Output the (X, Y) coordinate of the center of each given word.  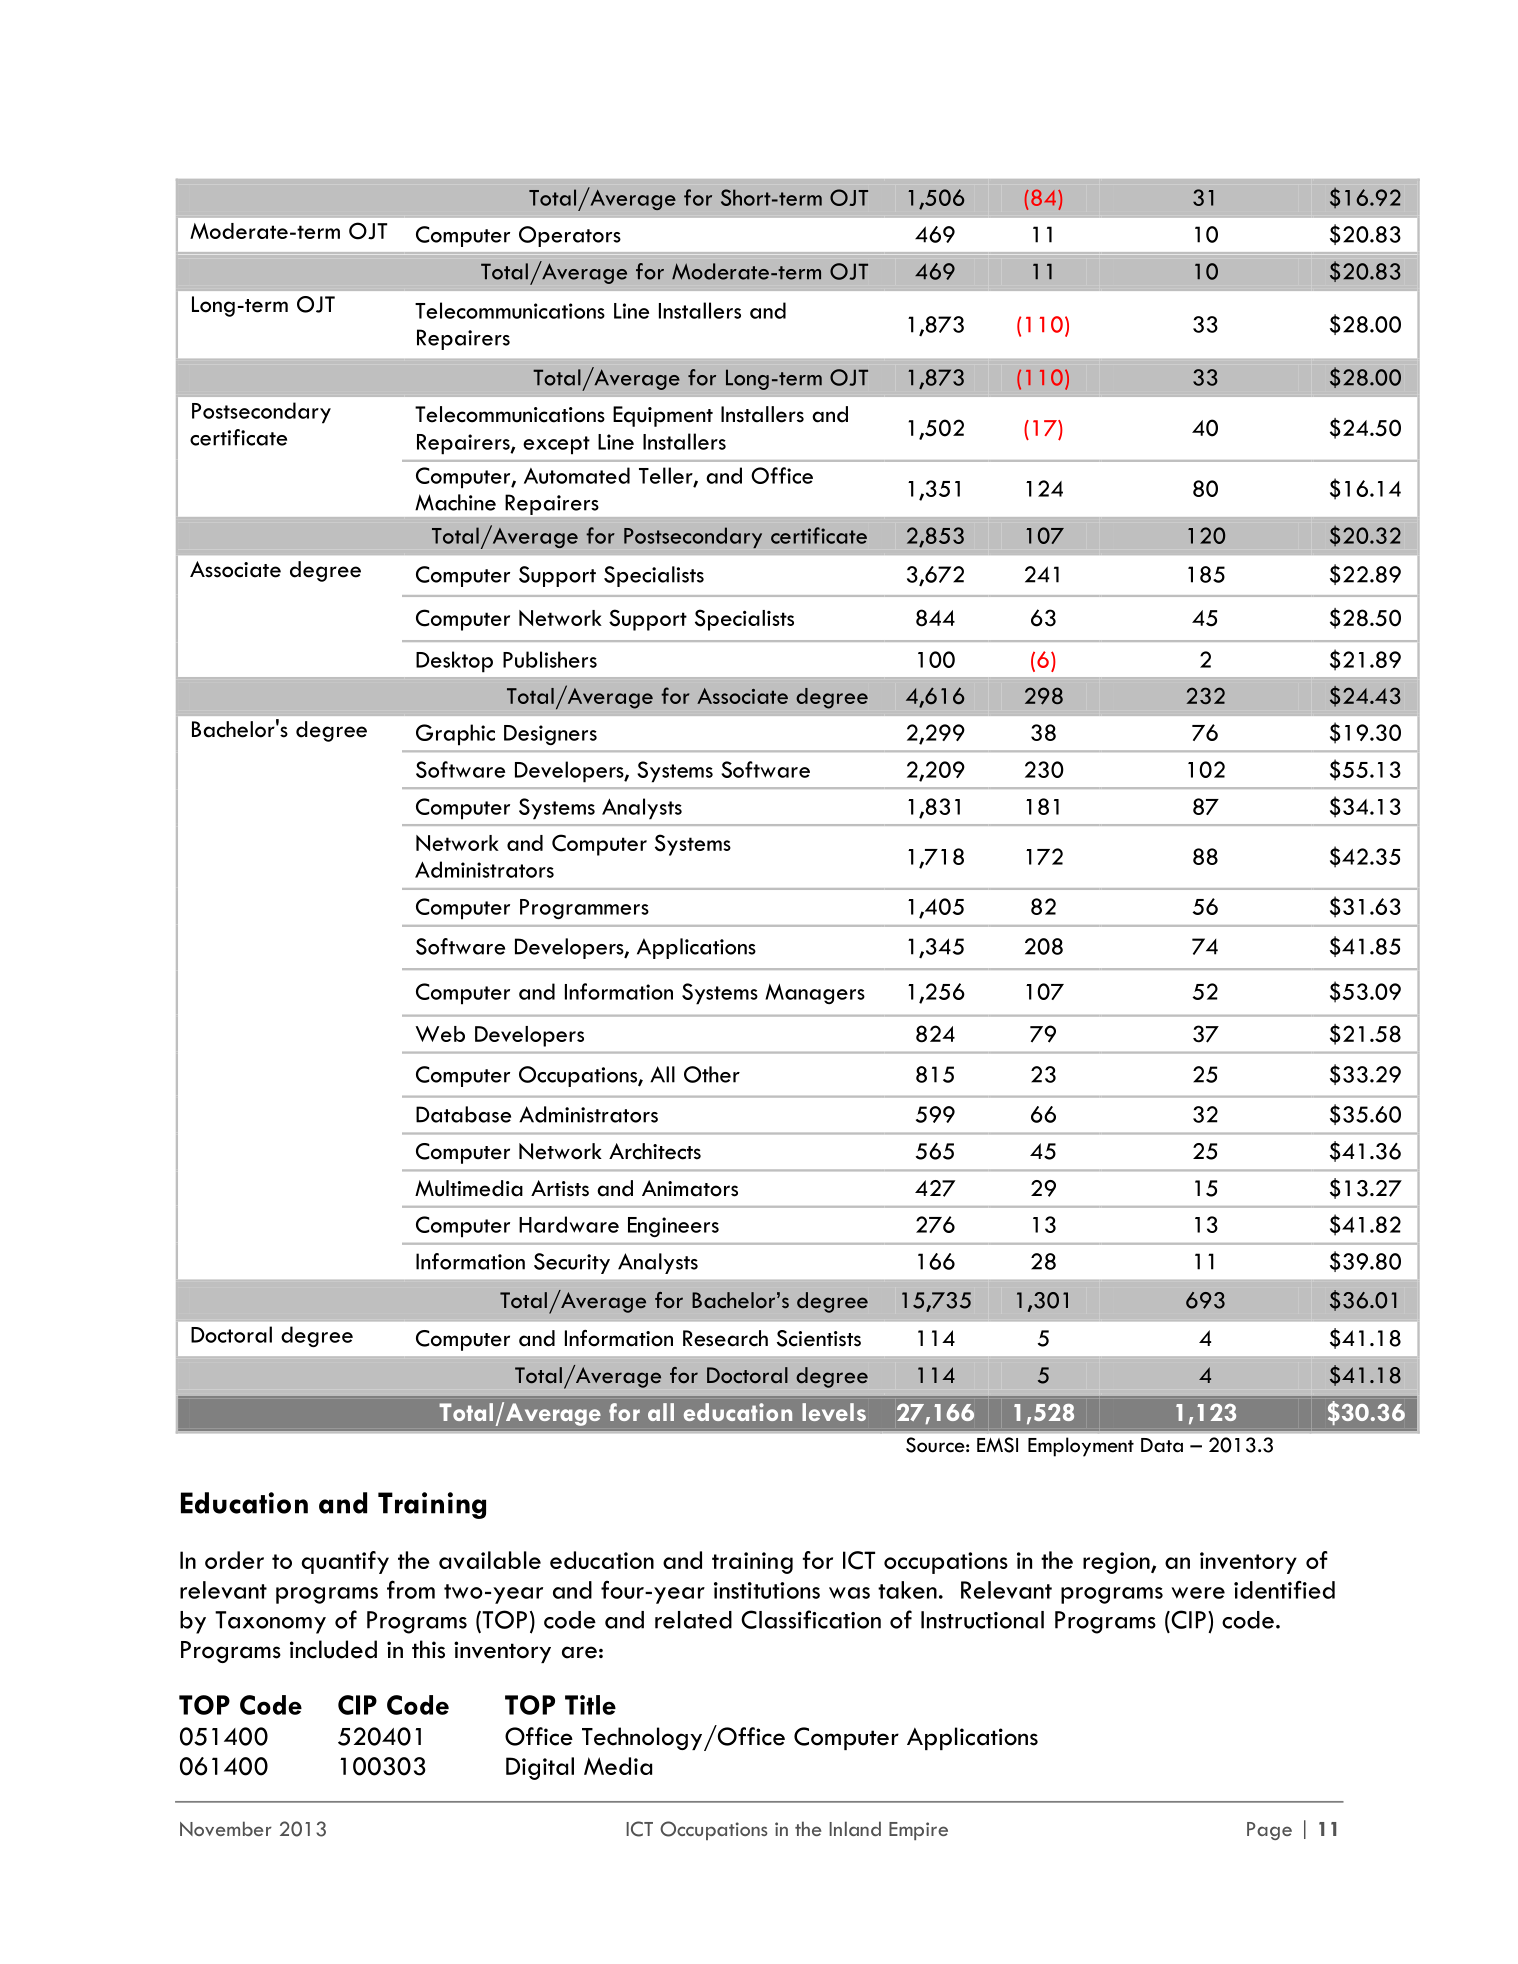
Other (712, 1074)
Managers (815, 994)
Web (440, 1034)
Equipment (663, 416)
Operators (570, 236)
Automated (577, 475)
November (226, 1828)
